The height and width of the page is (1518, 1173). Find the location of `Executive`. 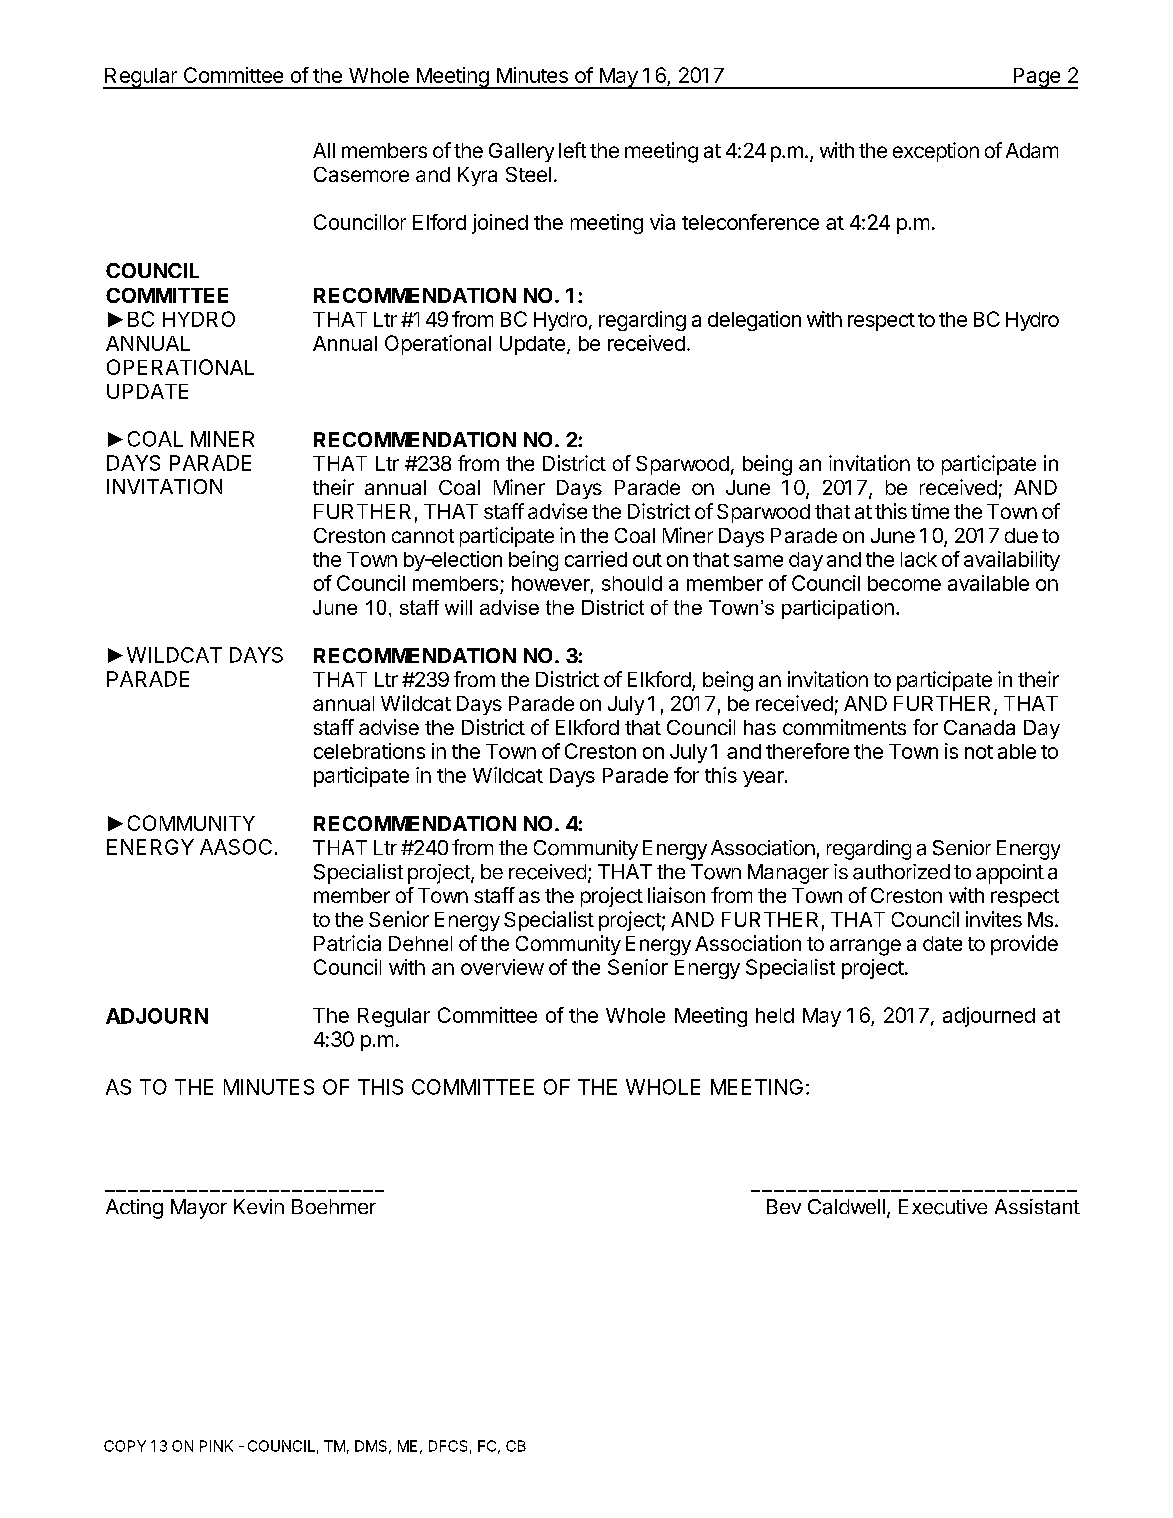

Executive is located at coordinates (943, 1207).
